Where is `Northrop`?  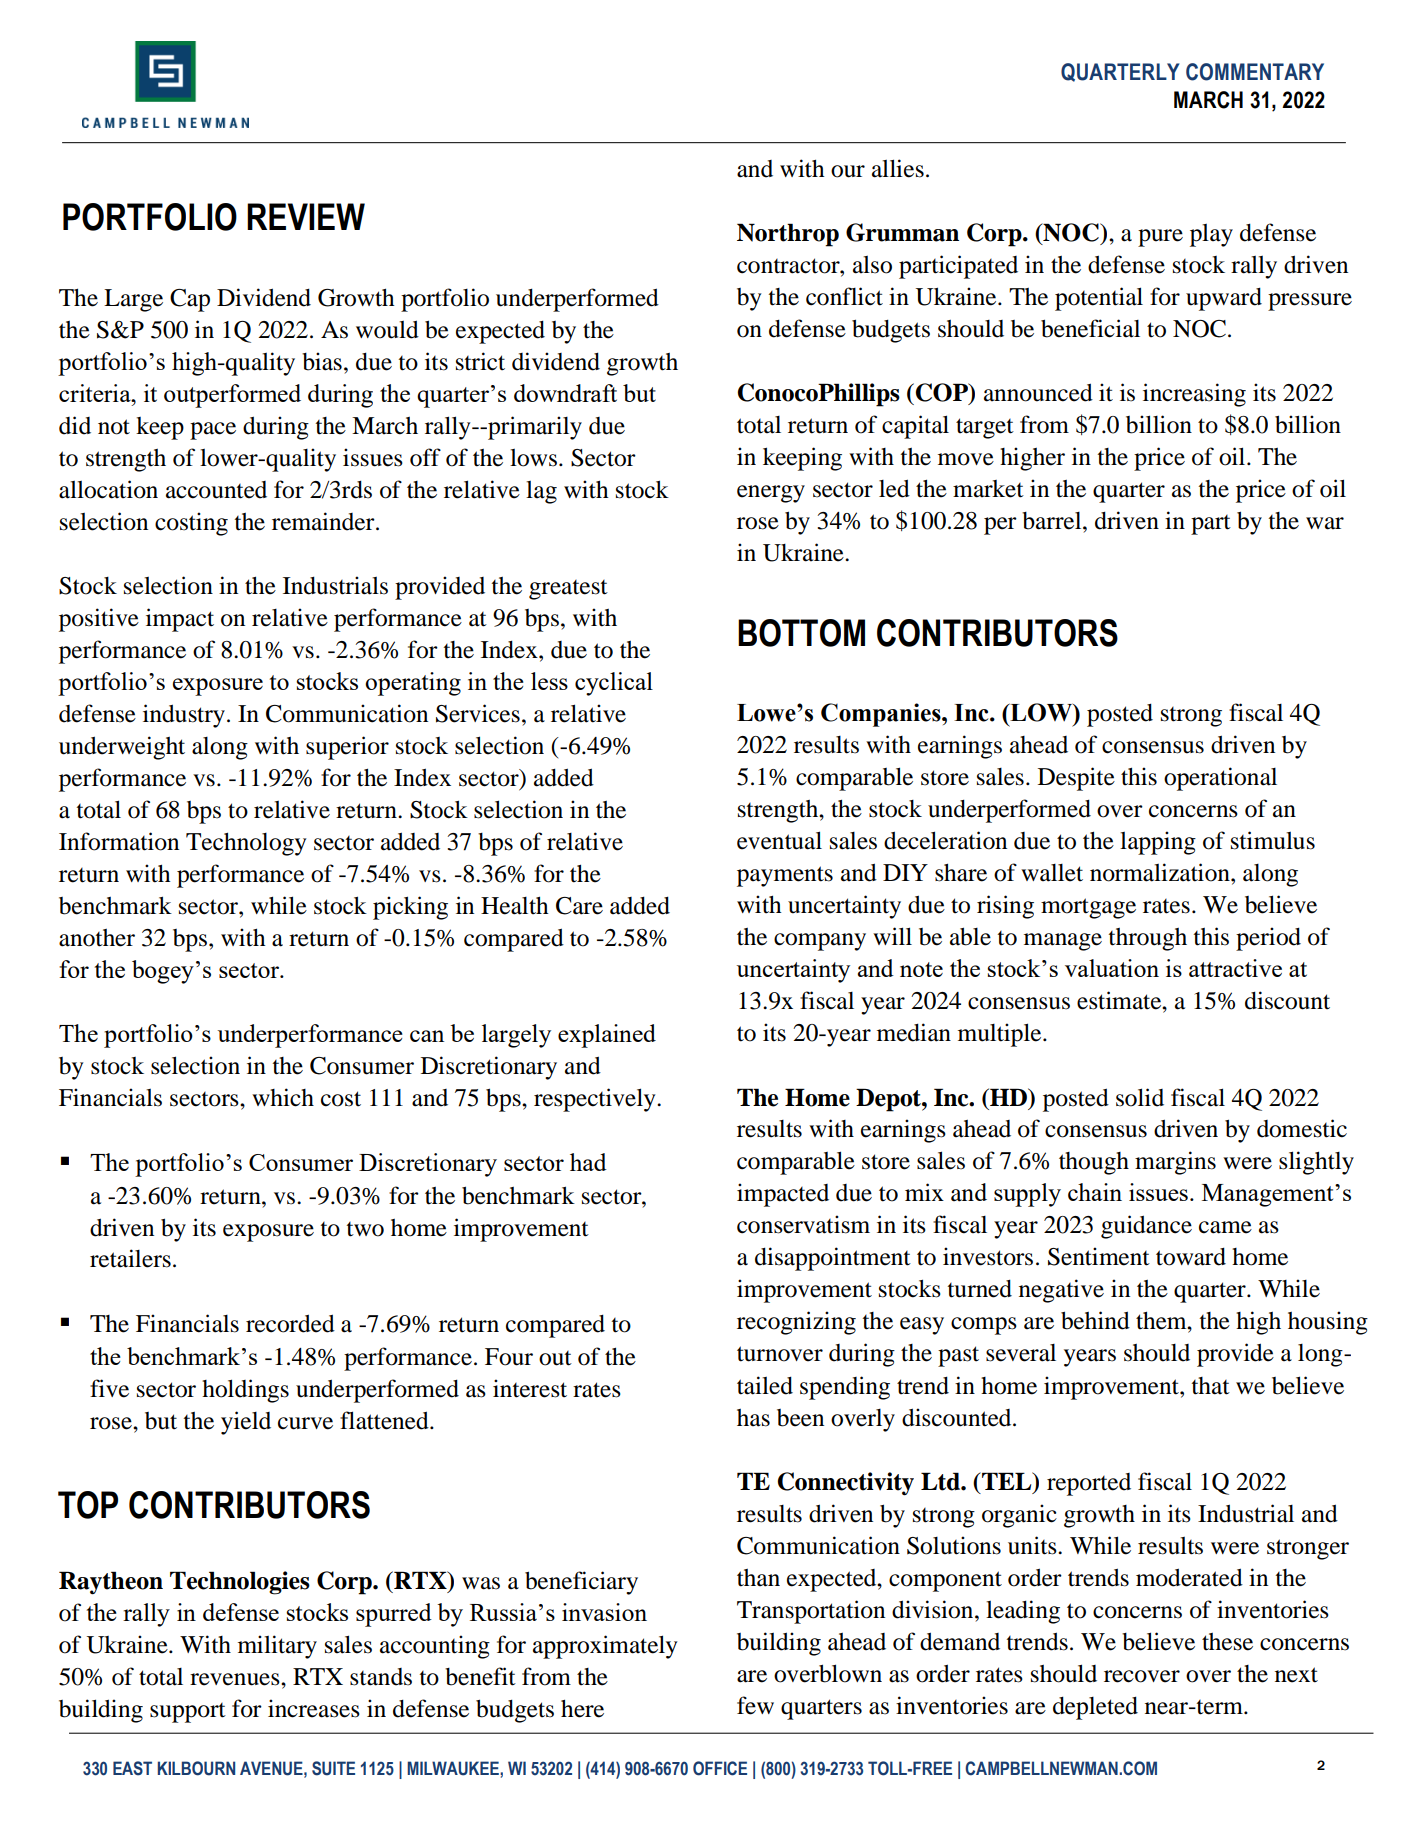 Northrop is located at coordinates (788, 235).
